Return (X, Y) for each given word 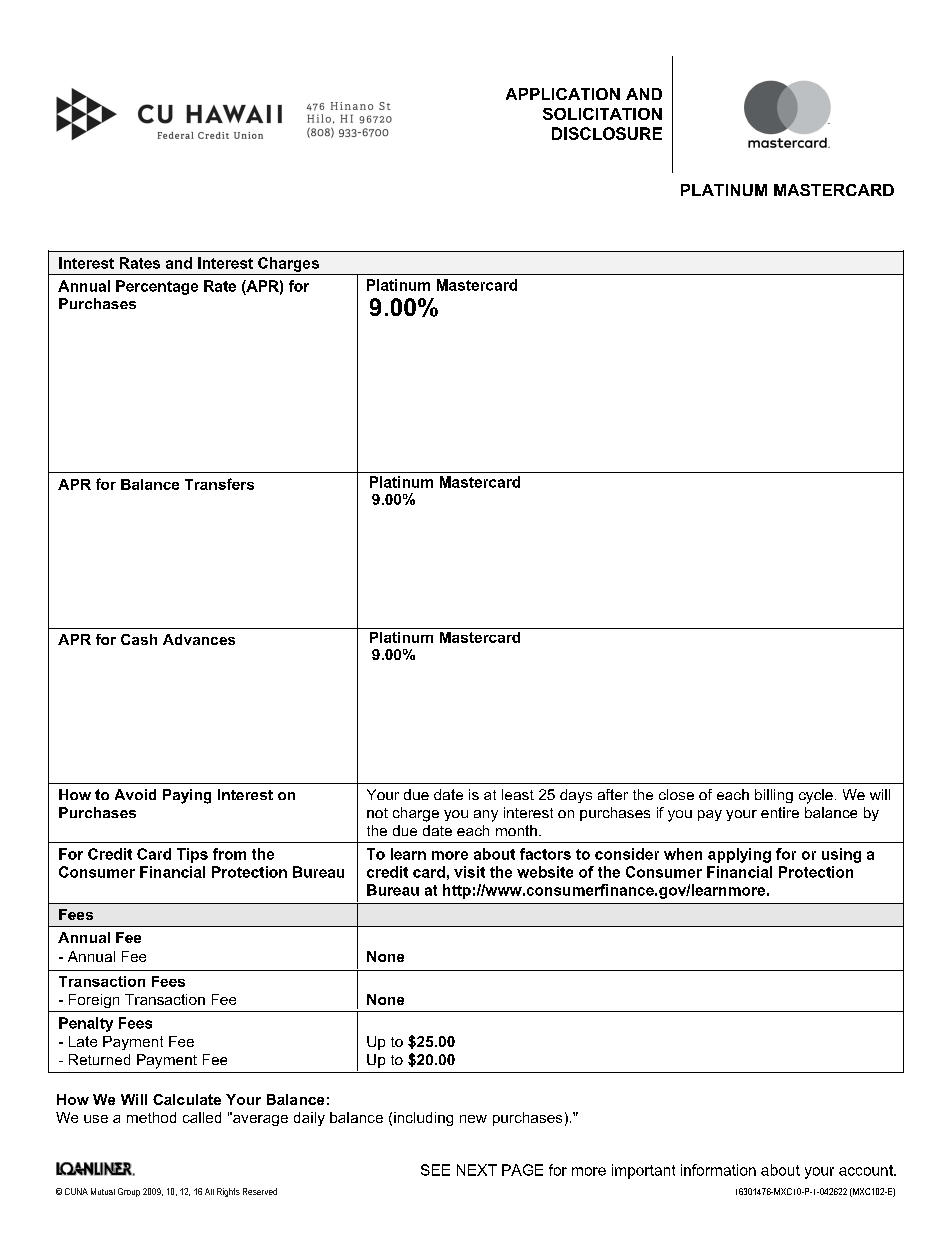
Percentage (157, 287)
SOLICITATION (602, 114)
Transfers (219, 484)
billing (774, 796)
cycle (816, 796)
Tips (192, 855)
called (202, 1117)
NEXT (477, 1170)
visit (469, 872)
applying (739, 855)
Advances (199, 639)
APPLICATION (563, 94)
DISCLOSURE (607, 133)
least (518, 794)
